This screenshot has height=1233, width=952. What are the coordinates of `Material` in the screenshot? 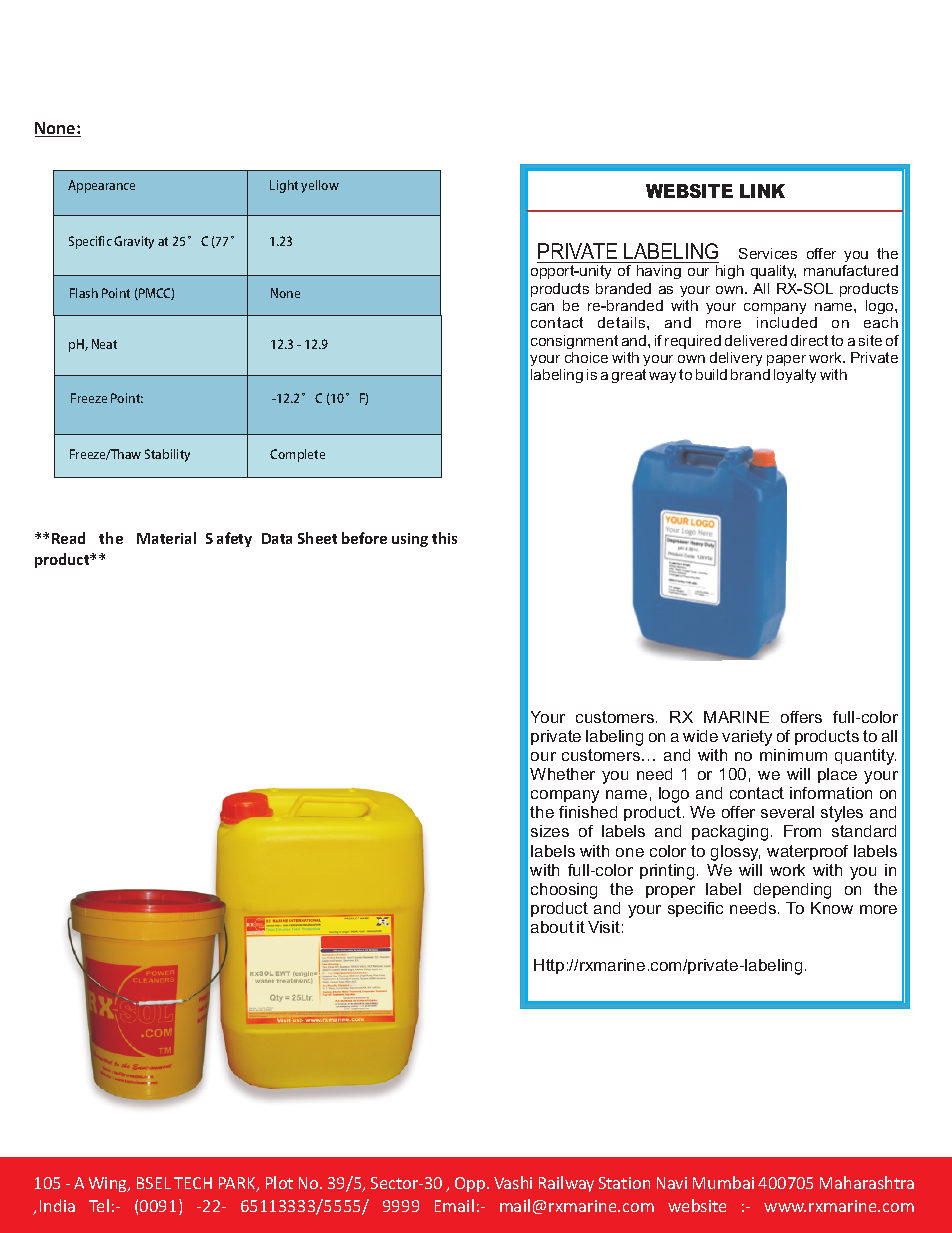 It's located at (166, 538).
